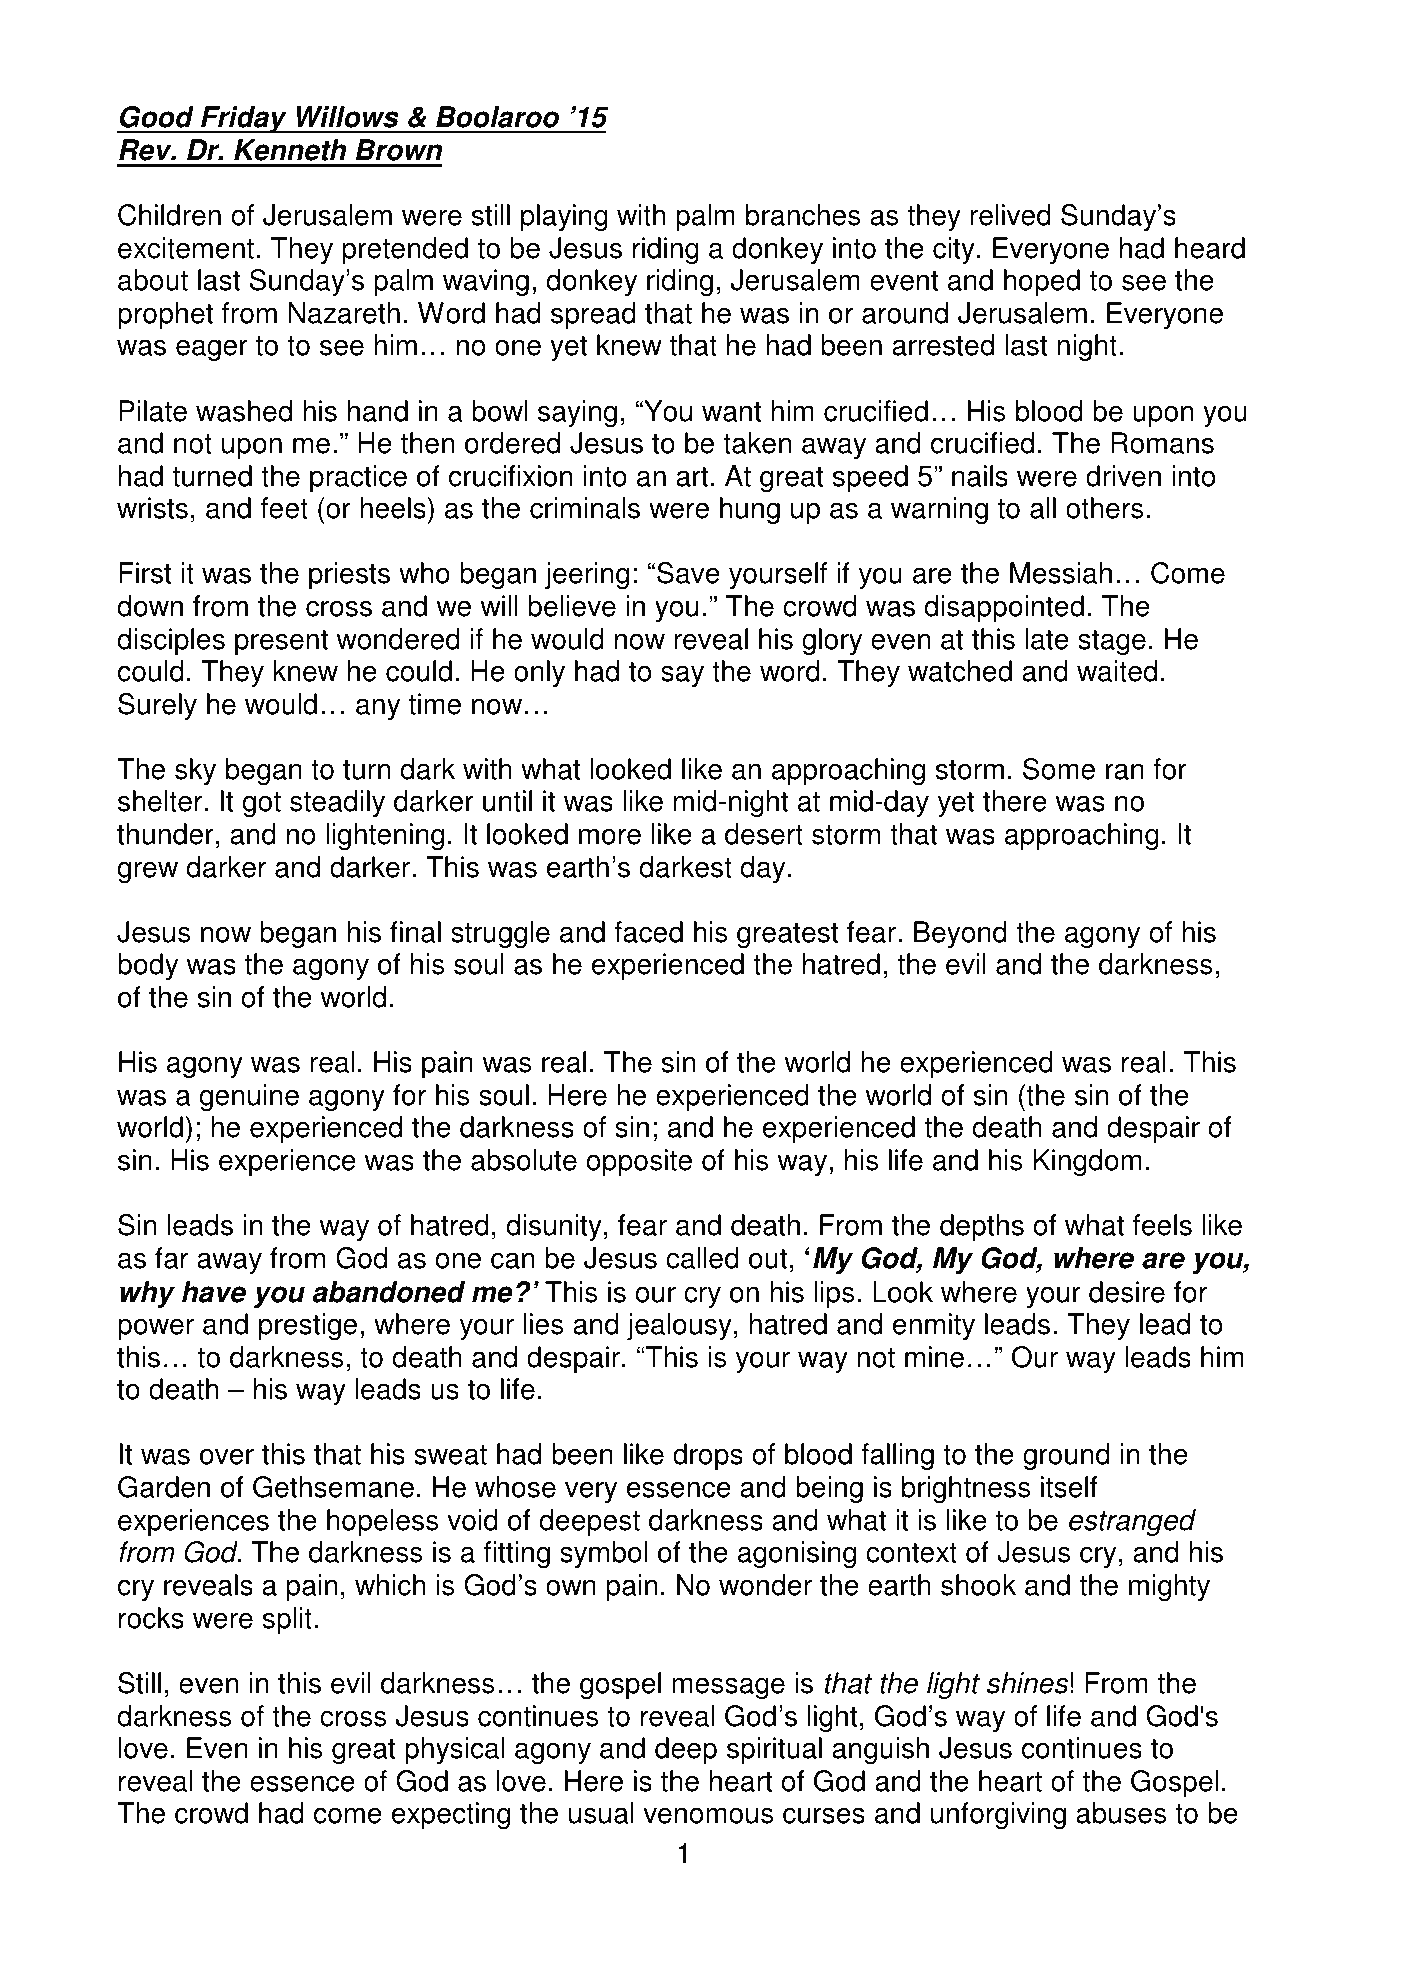  Describe the element at coordinates (1117, 671) in the image. I see `waited` at that location.
